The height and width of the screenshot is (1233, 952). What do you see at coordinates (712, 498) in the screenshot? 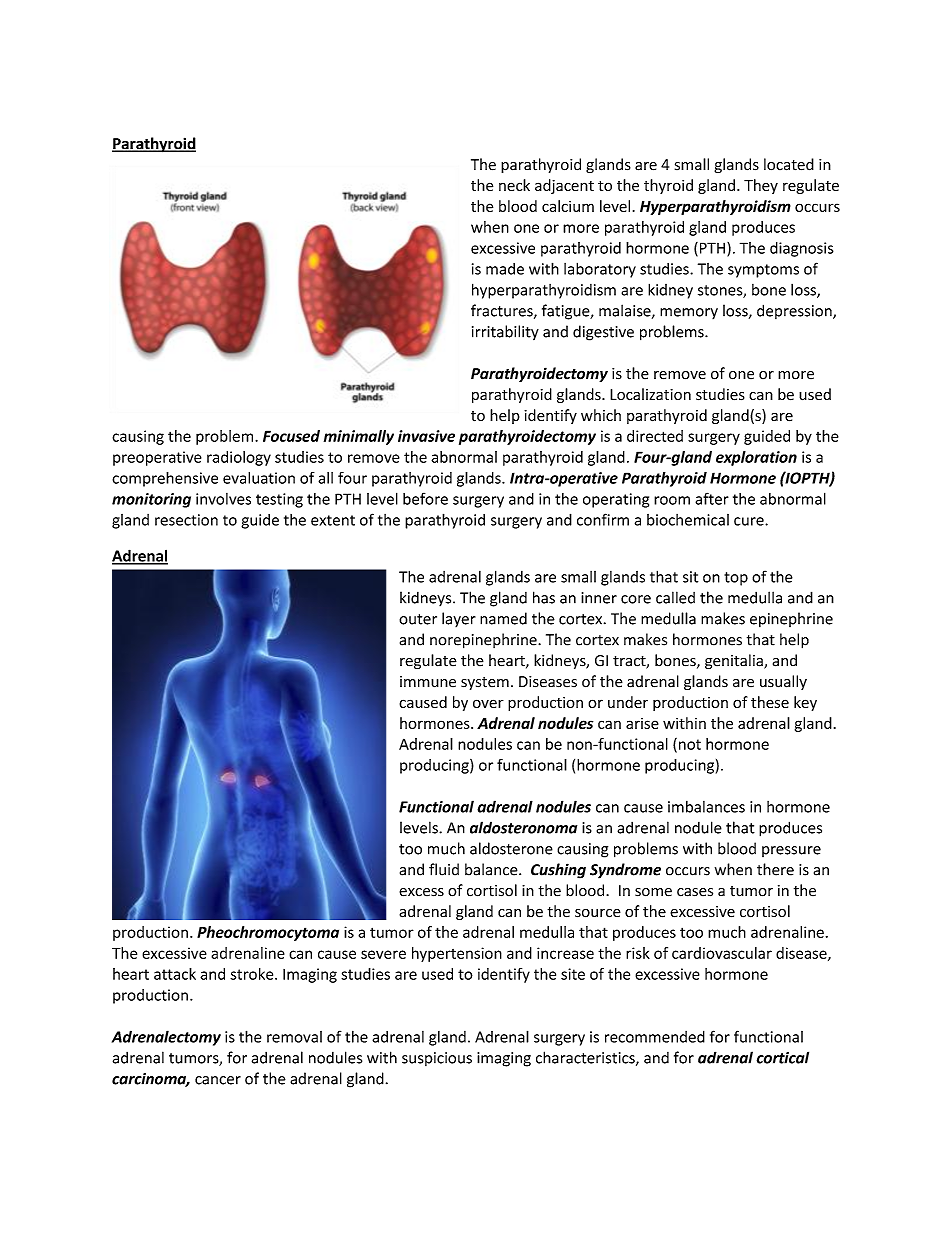
I see `after` at bounding box center [712, 498].
